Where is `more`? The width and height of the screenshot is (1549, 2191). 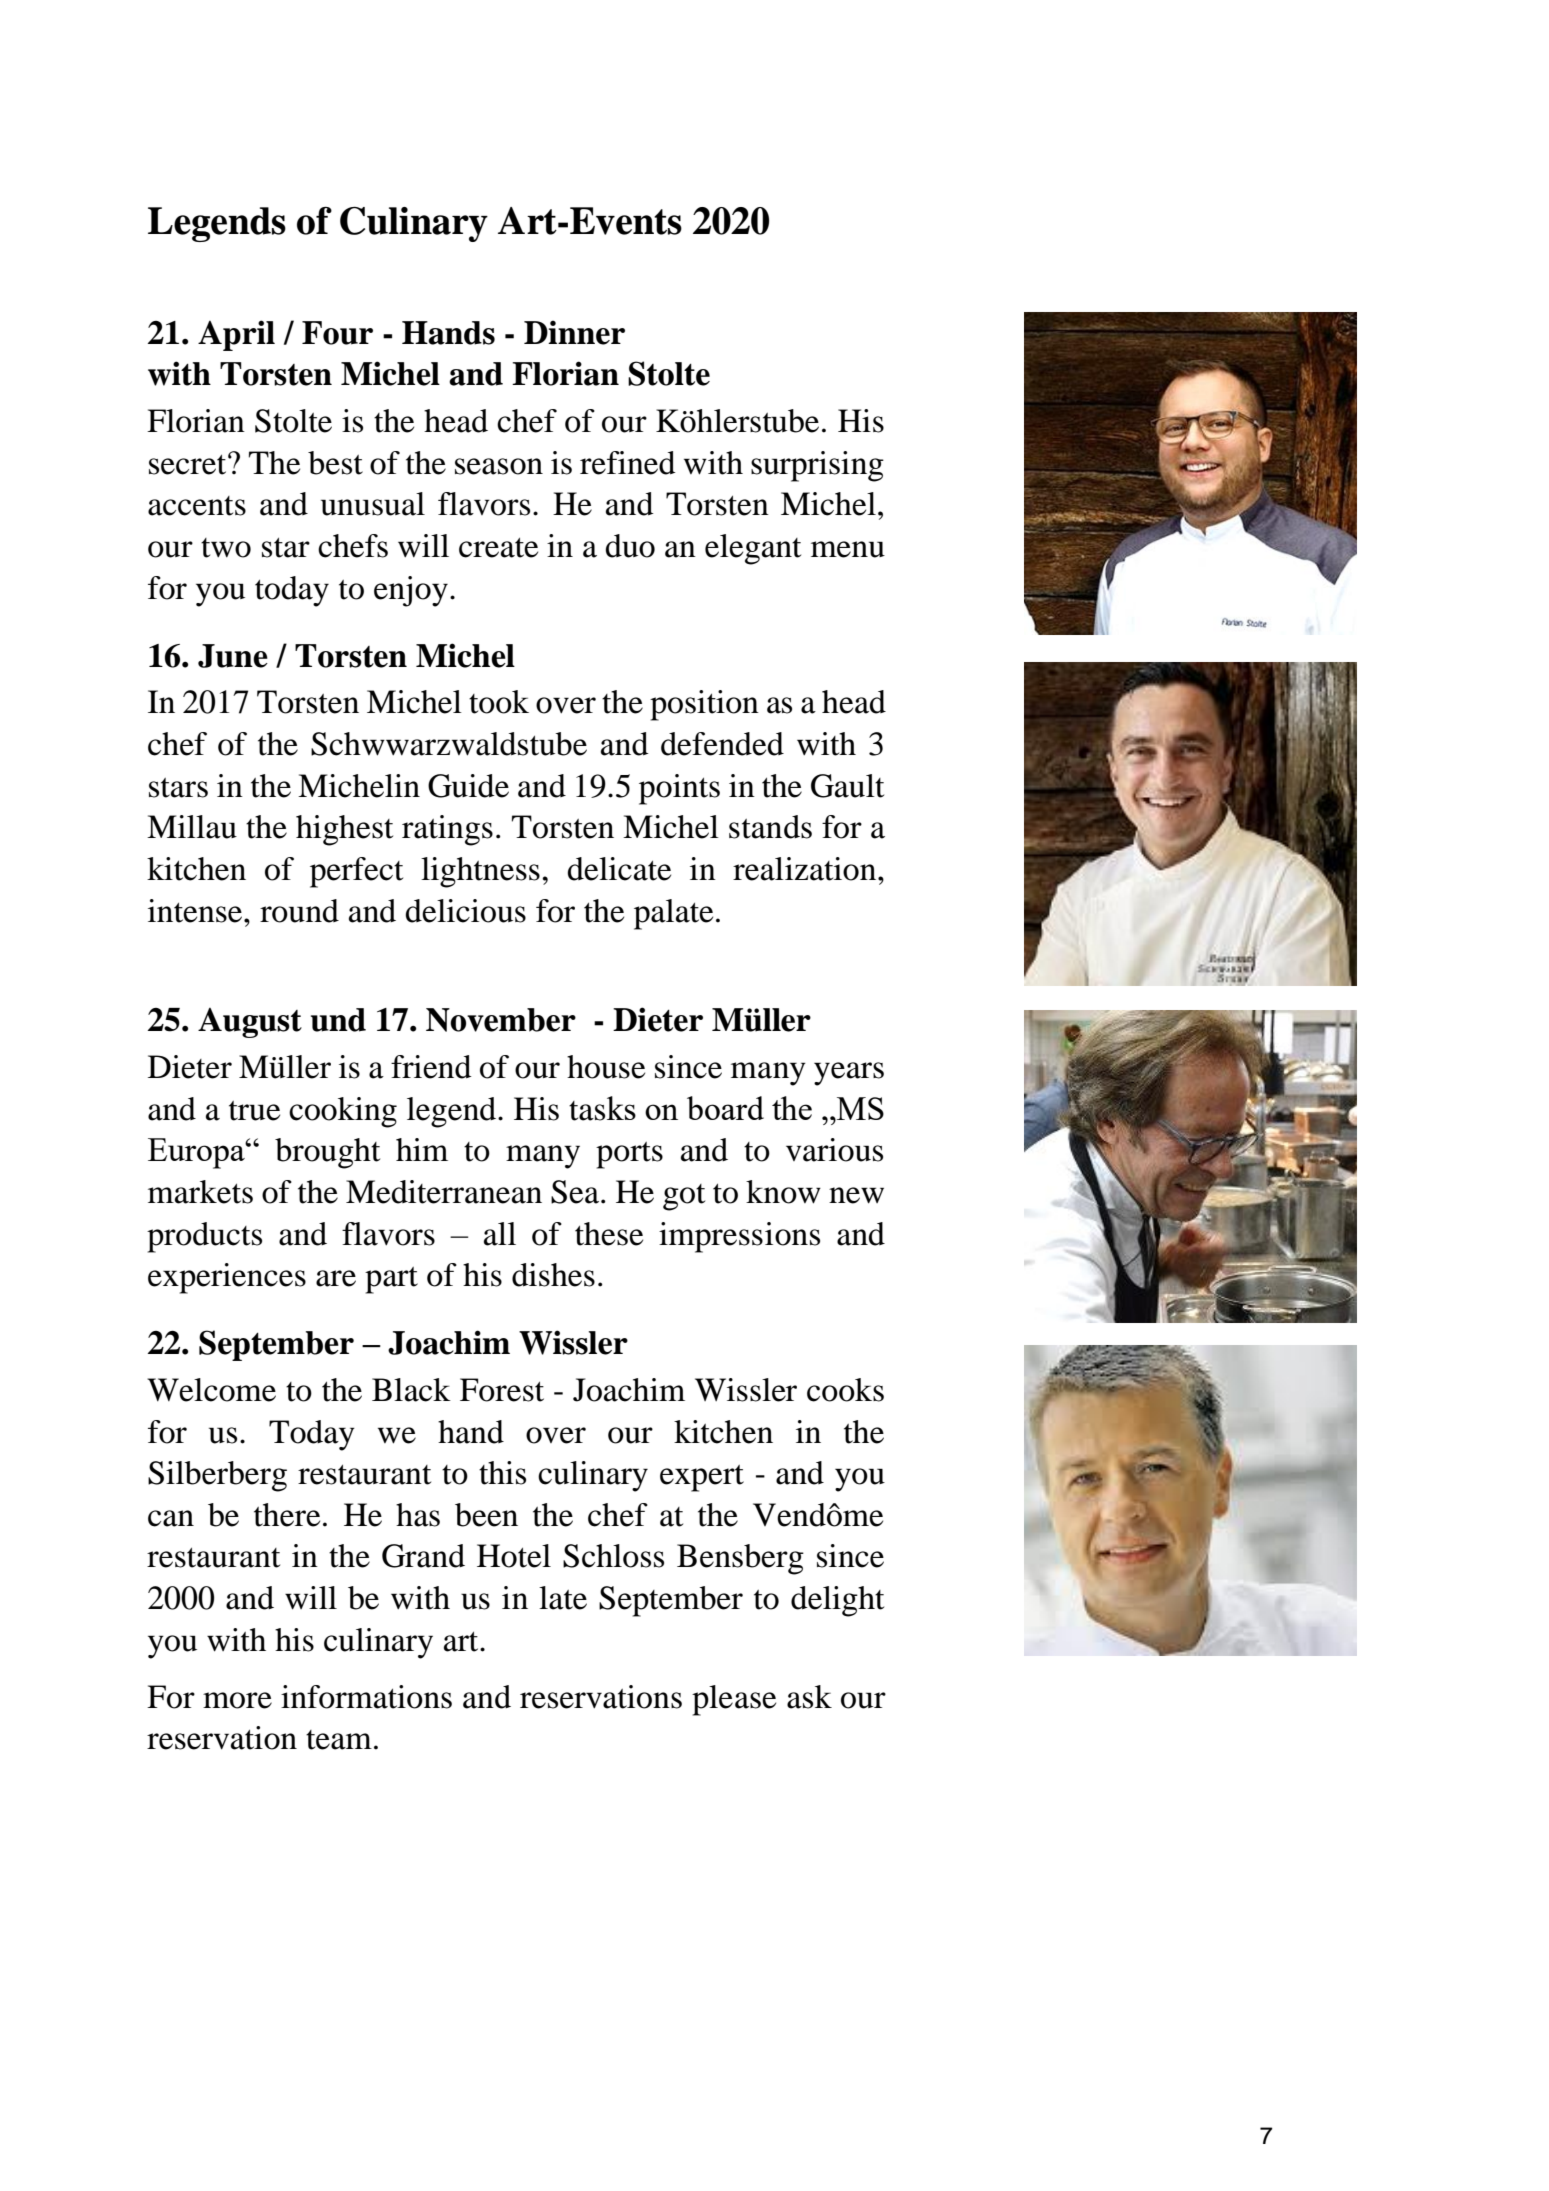 more is located at coordinates (237, 1700).
